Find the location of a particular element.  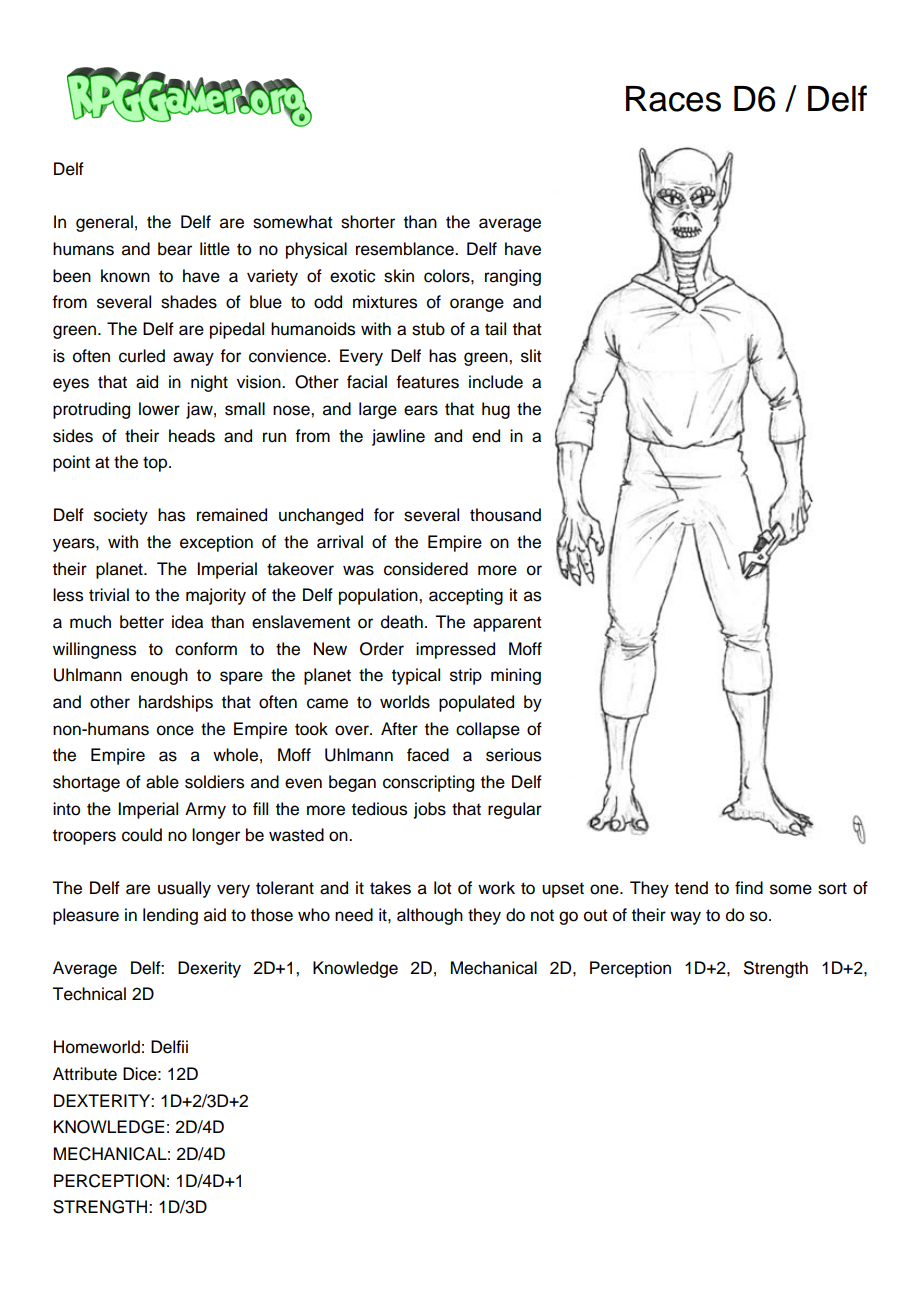

Homeworld is located at coordinates (97, 1047).
